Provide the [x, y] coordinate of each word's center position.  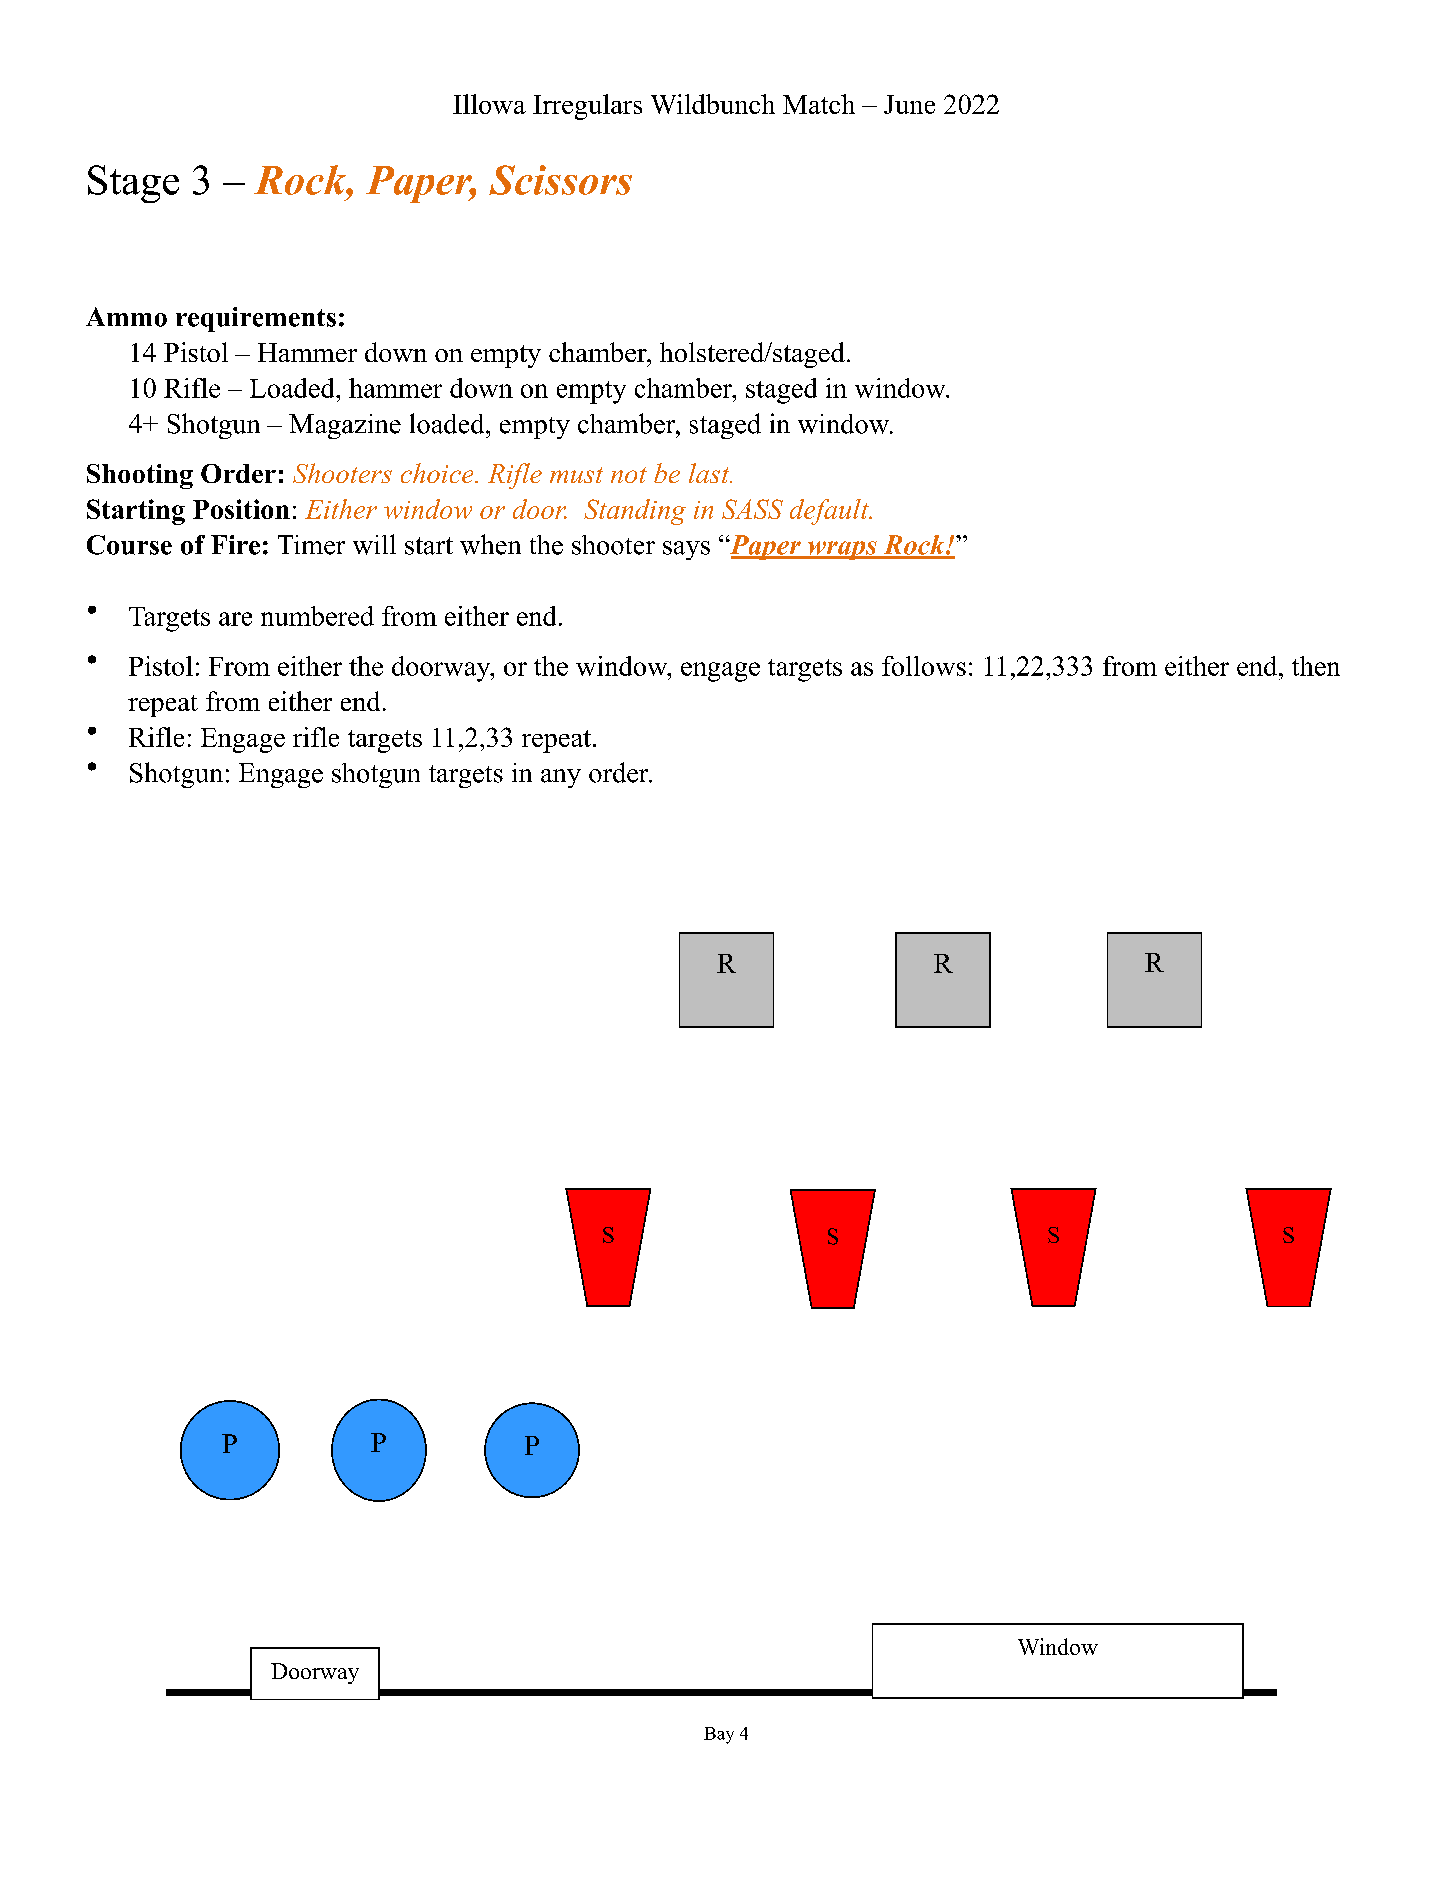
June [909, 104]
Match [819, 104]
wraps [842, 550]
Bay [719, 1735]
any [561, 778]
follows [924, 666]
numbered [317, 616]
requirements [256, 319]
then [1316, 666]
